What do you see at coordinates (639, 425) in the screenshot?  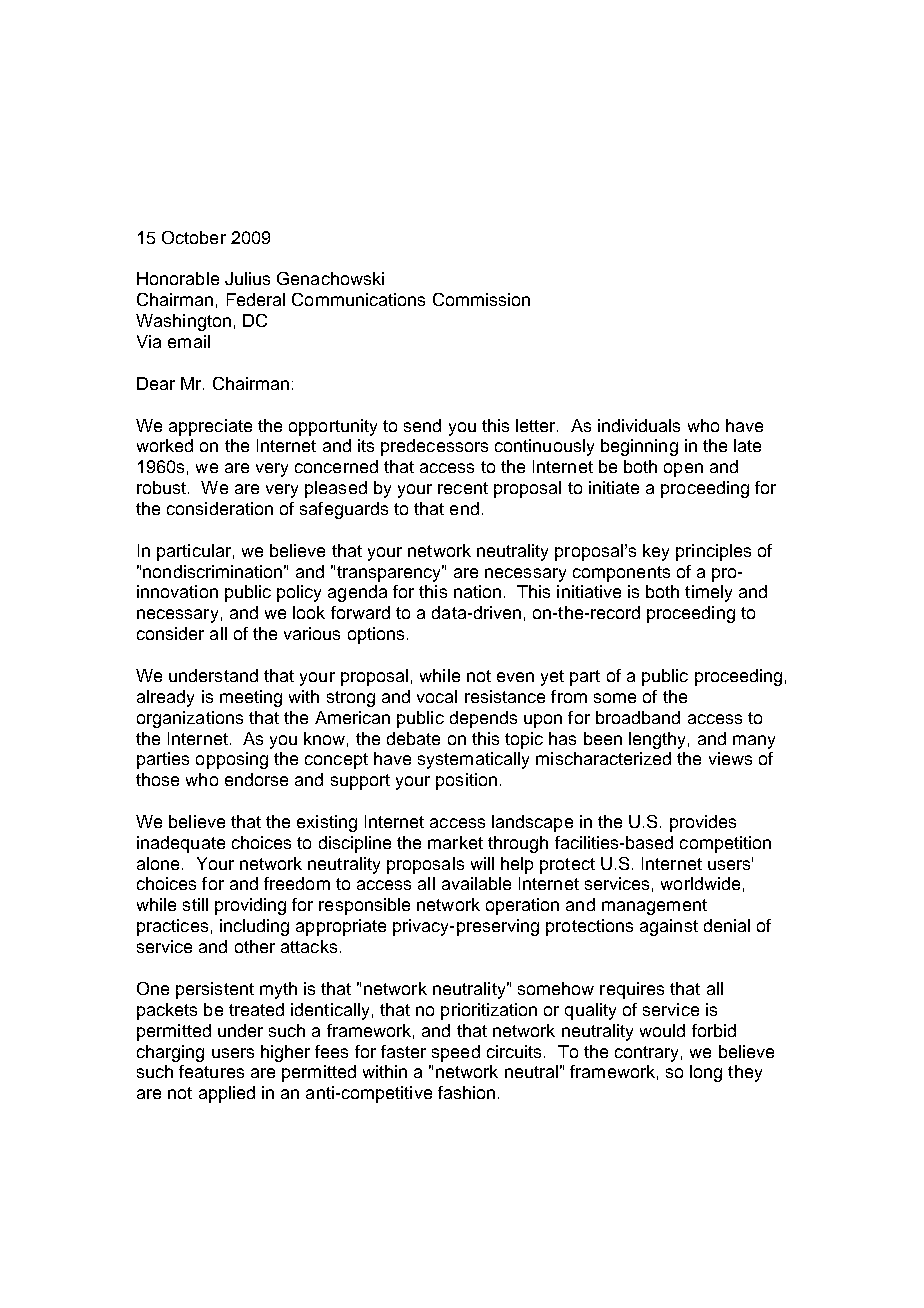 I see `individuals` at bounding box center [639, 425].
